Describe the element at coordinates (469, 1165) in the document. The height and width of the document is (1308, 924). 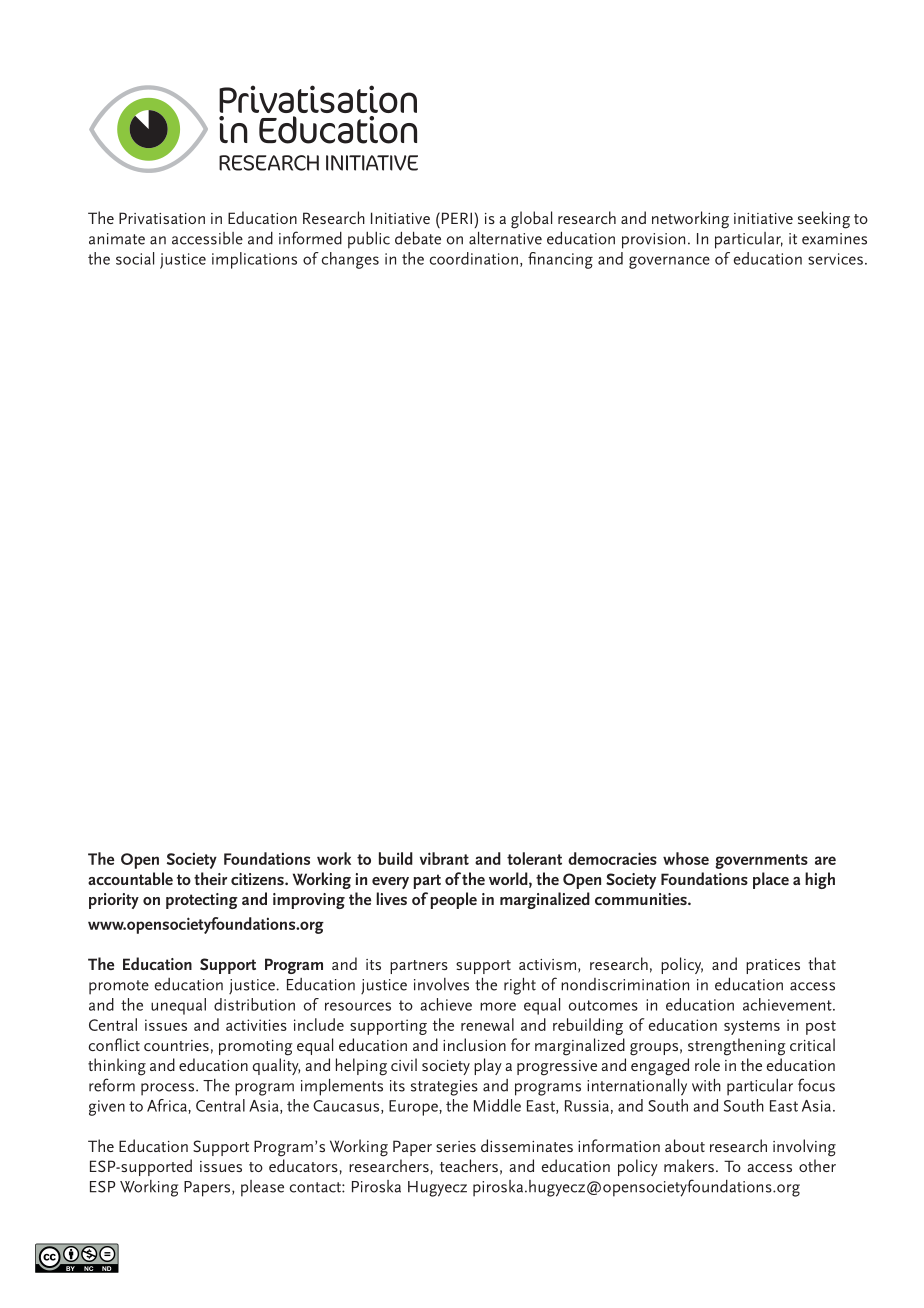
I see `teachers` at that location.
